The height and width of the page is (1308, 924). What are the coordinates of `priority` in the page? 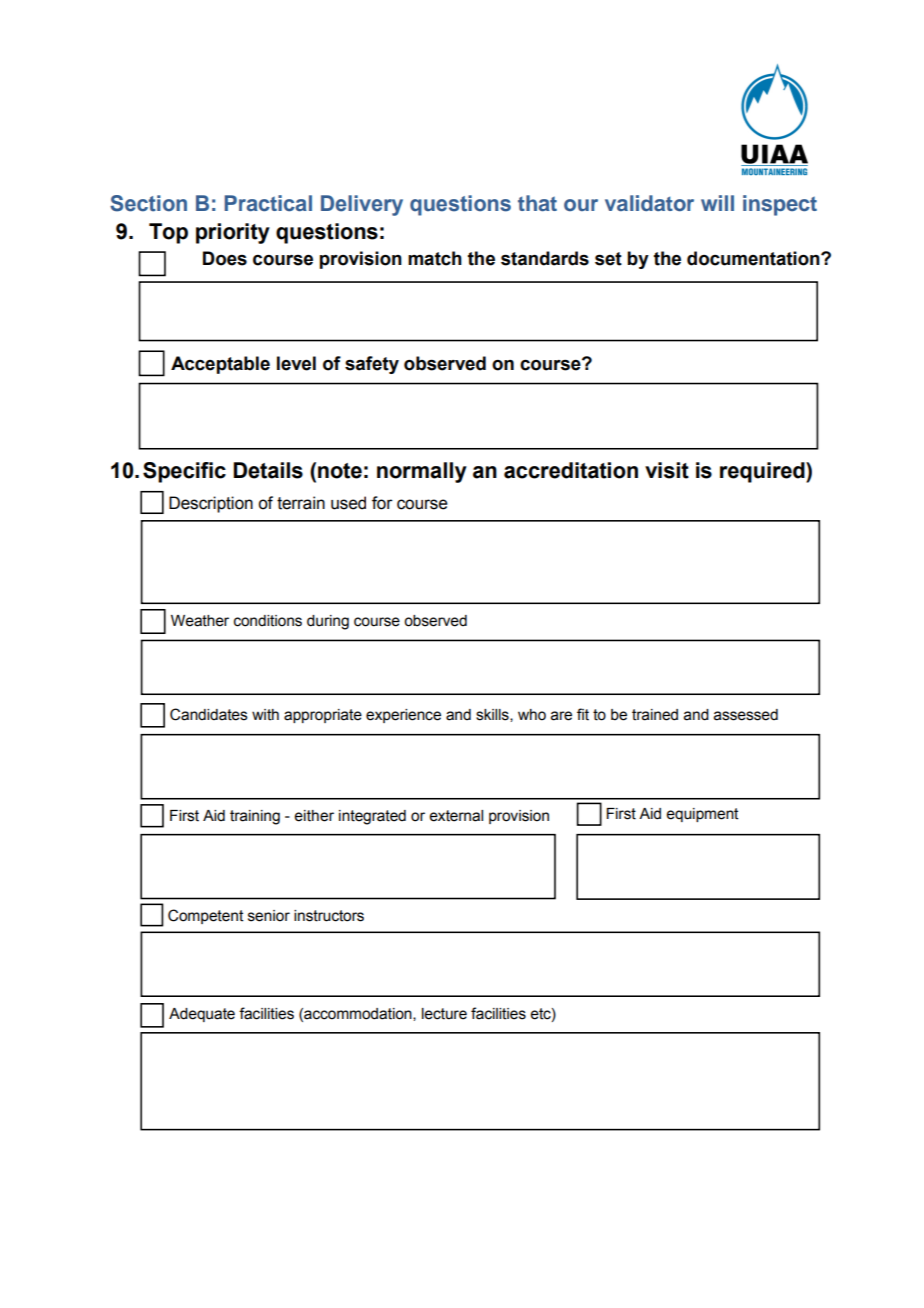 It's located at (233, 233).
